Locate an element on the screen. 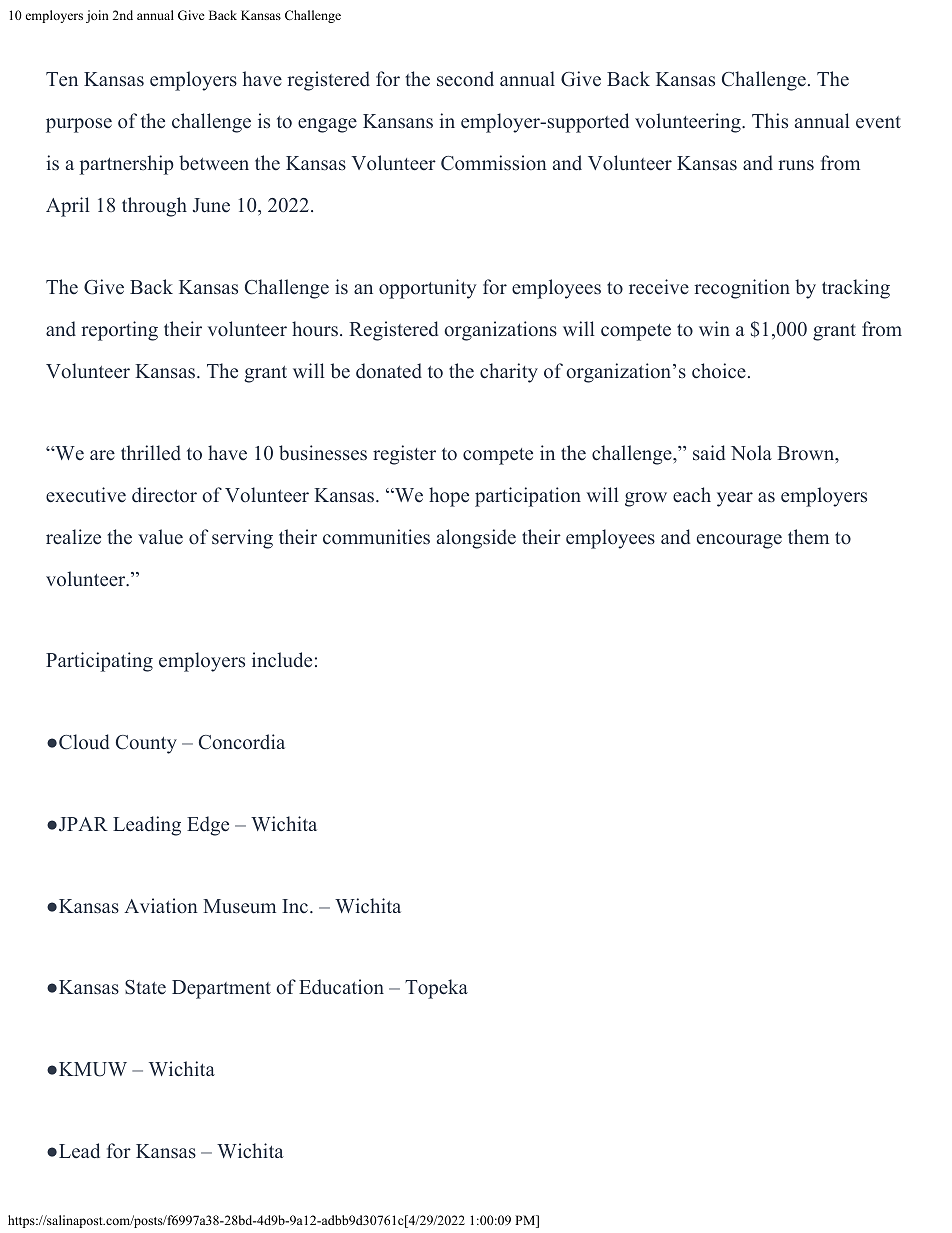  director is located at coordinates (164, 495).
